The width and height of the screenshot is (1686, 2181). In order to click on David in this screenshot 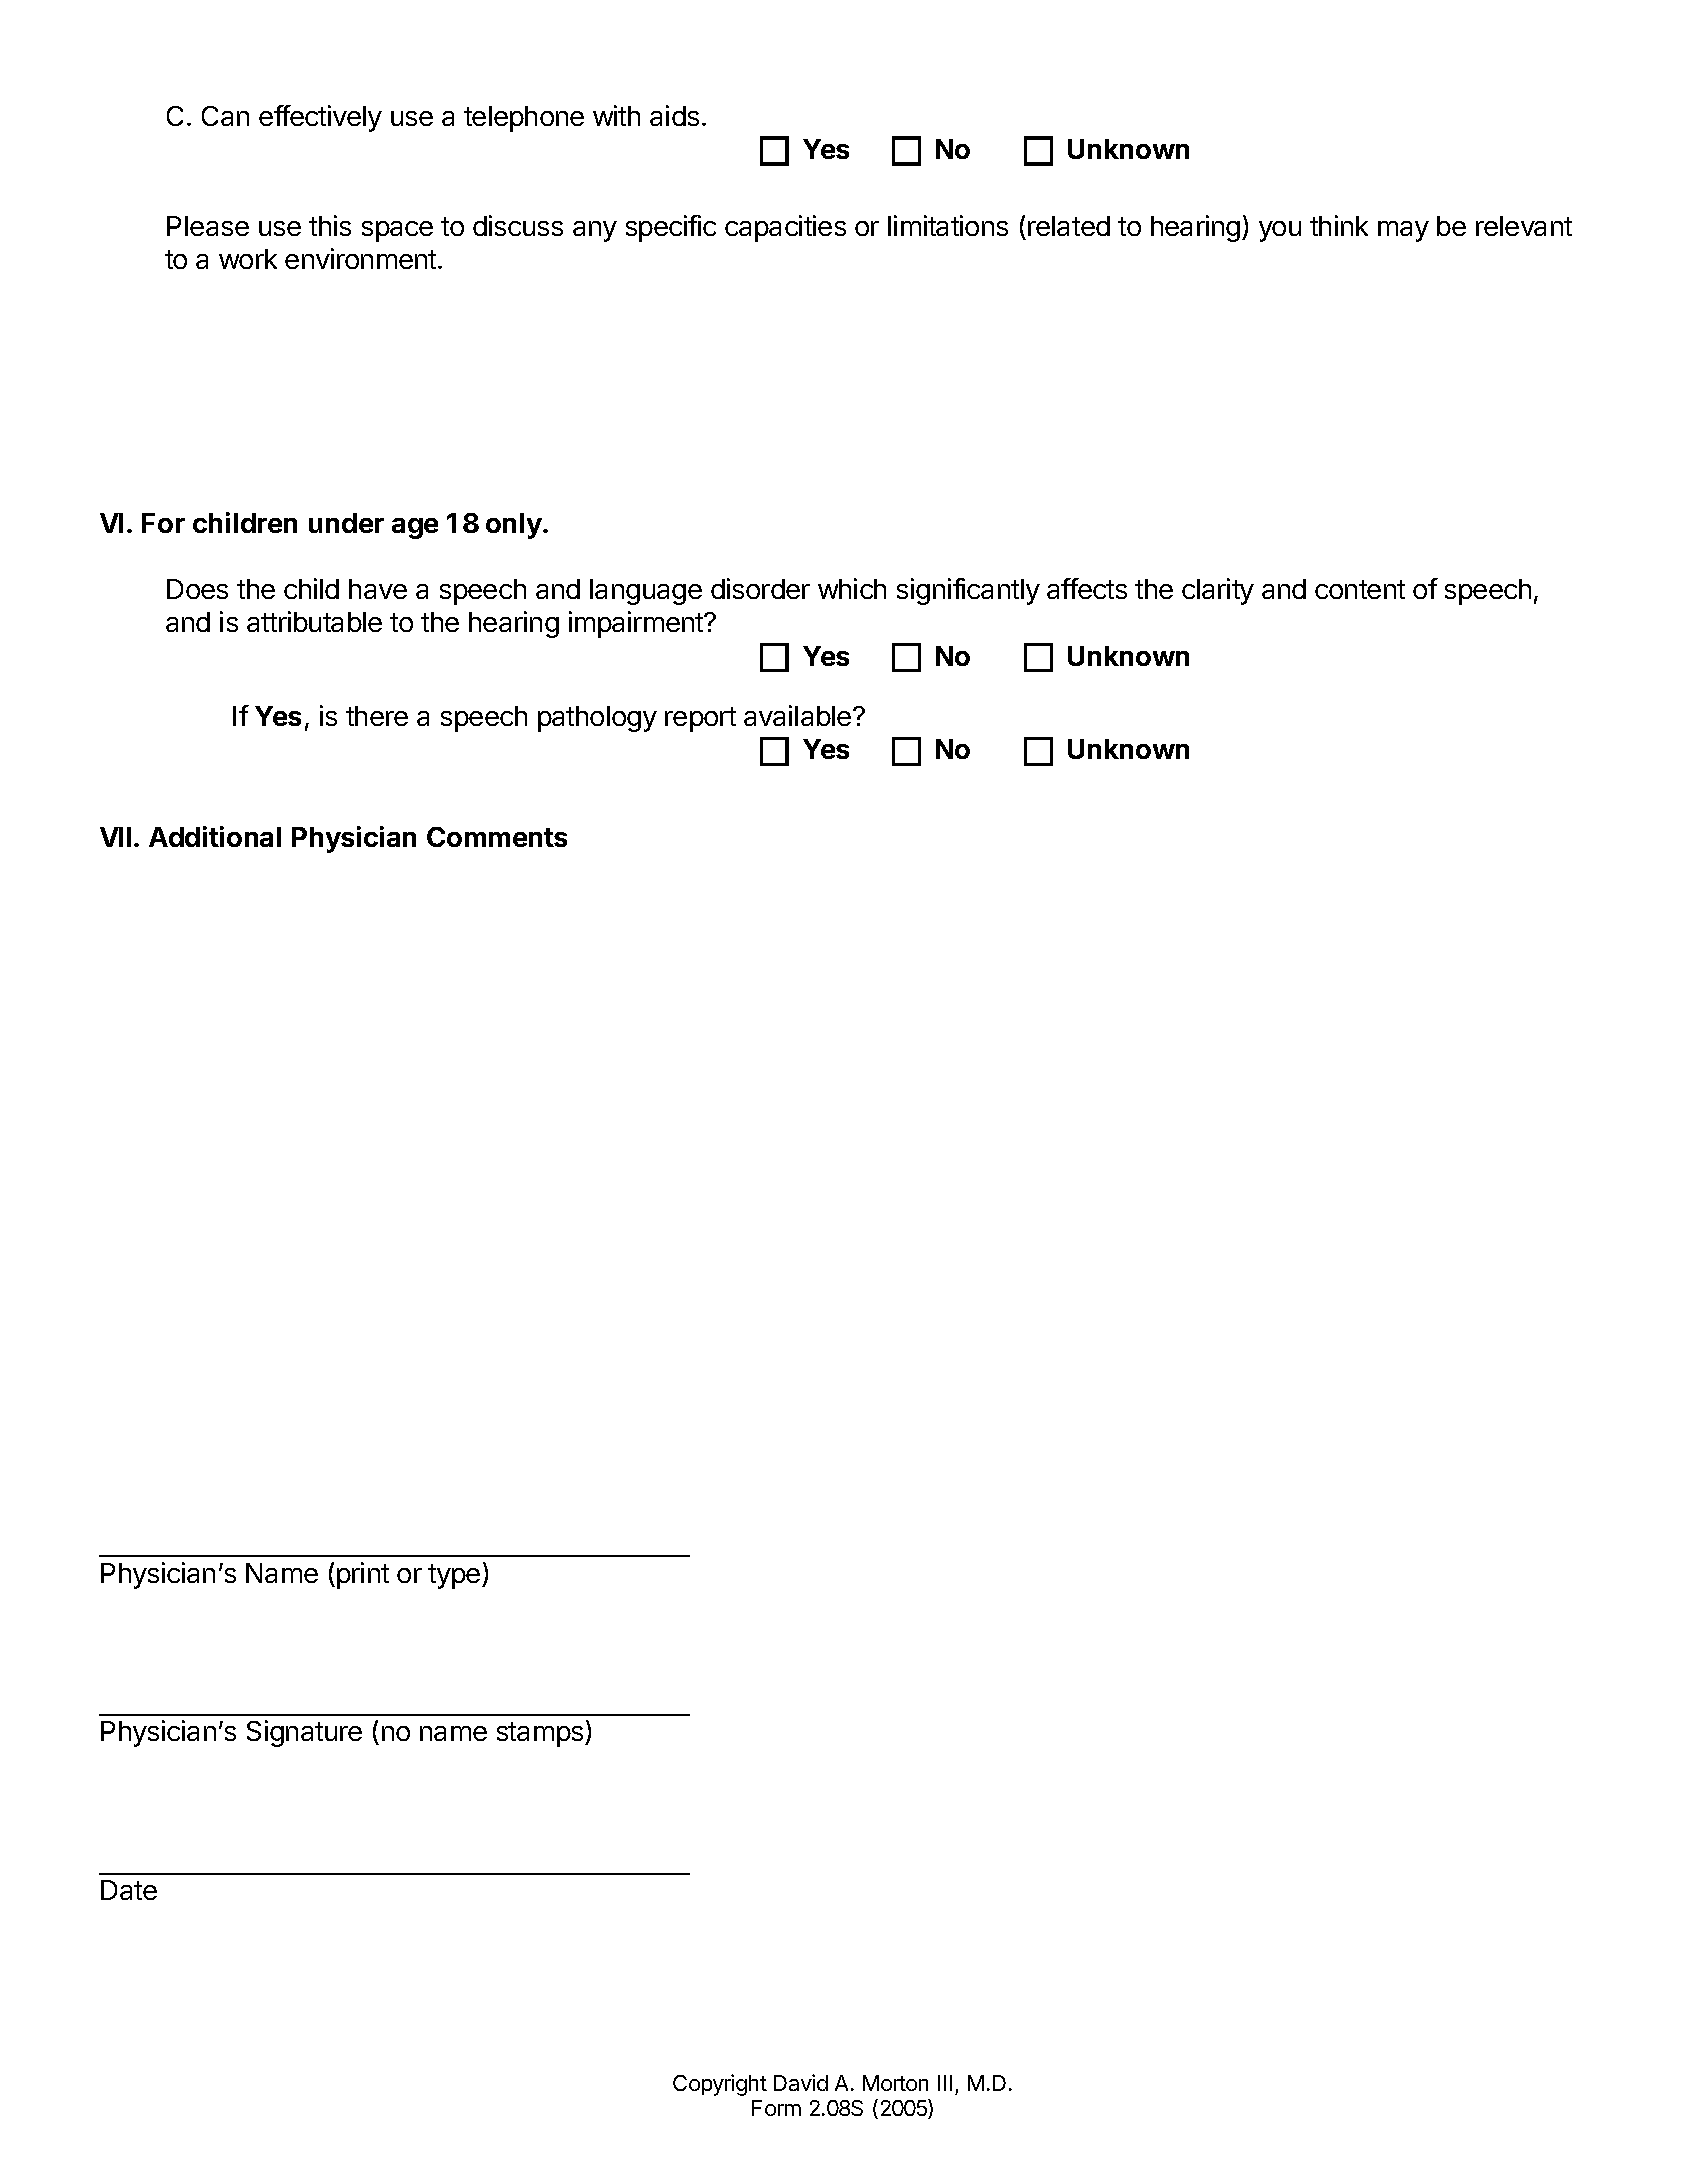, I will do `click(801, 2082)`.
